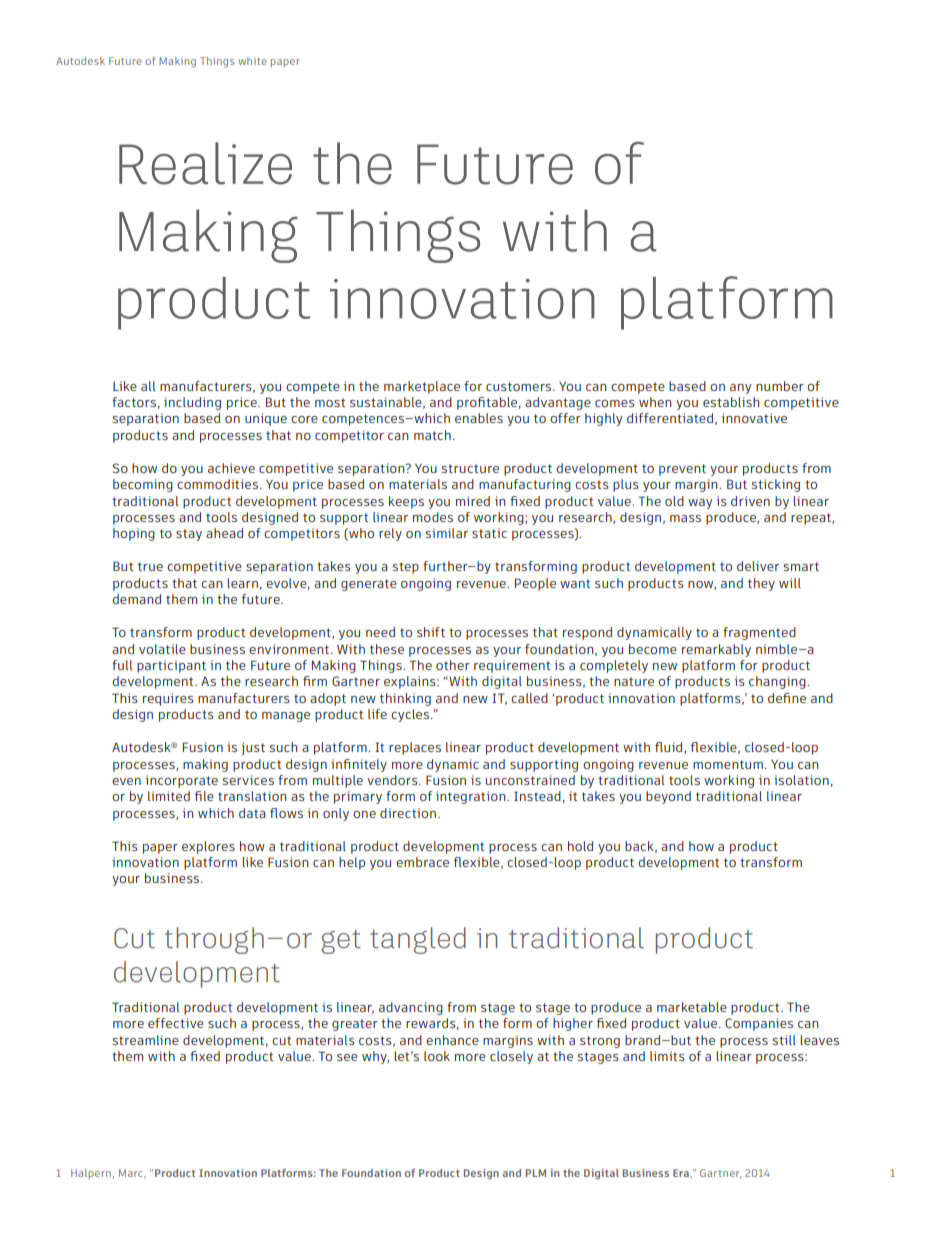 This screenshot has width=952, height=1233. I want to click on white, so click(253, 61).
